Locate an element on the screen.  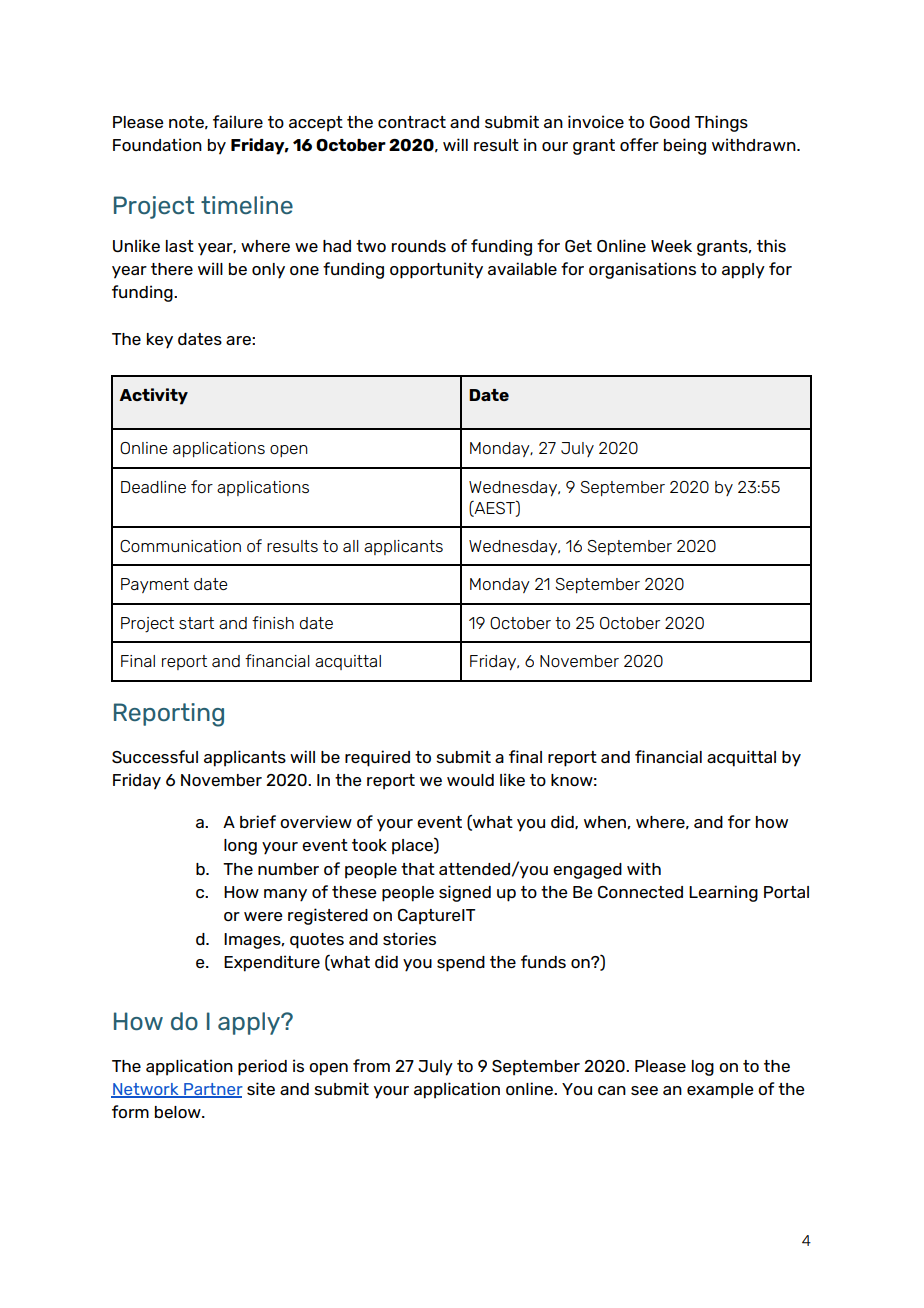
Learning is located at coordinates (723, 893).
